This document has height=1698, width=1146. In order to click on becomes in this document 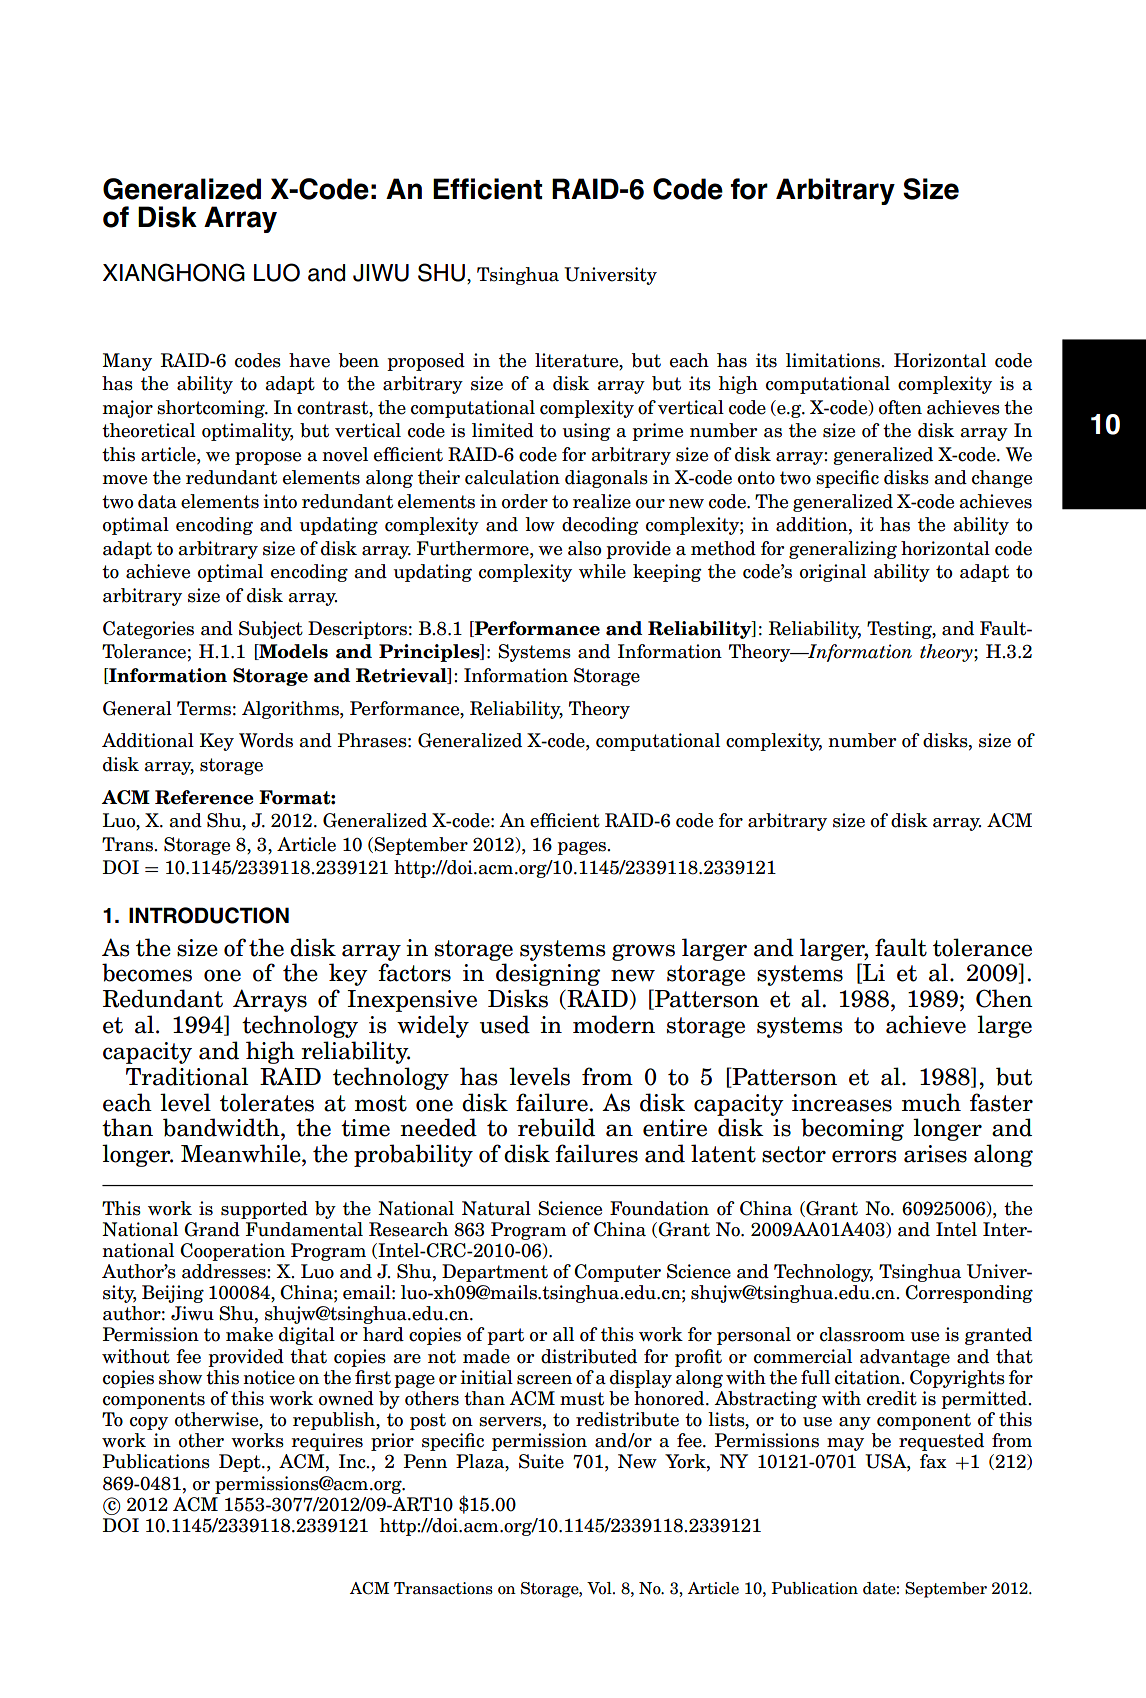, I will do `click(147, 972)`.
